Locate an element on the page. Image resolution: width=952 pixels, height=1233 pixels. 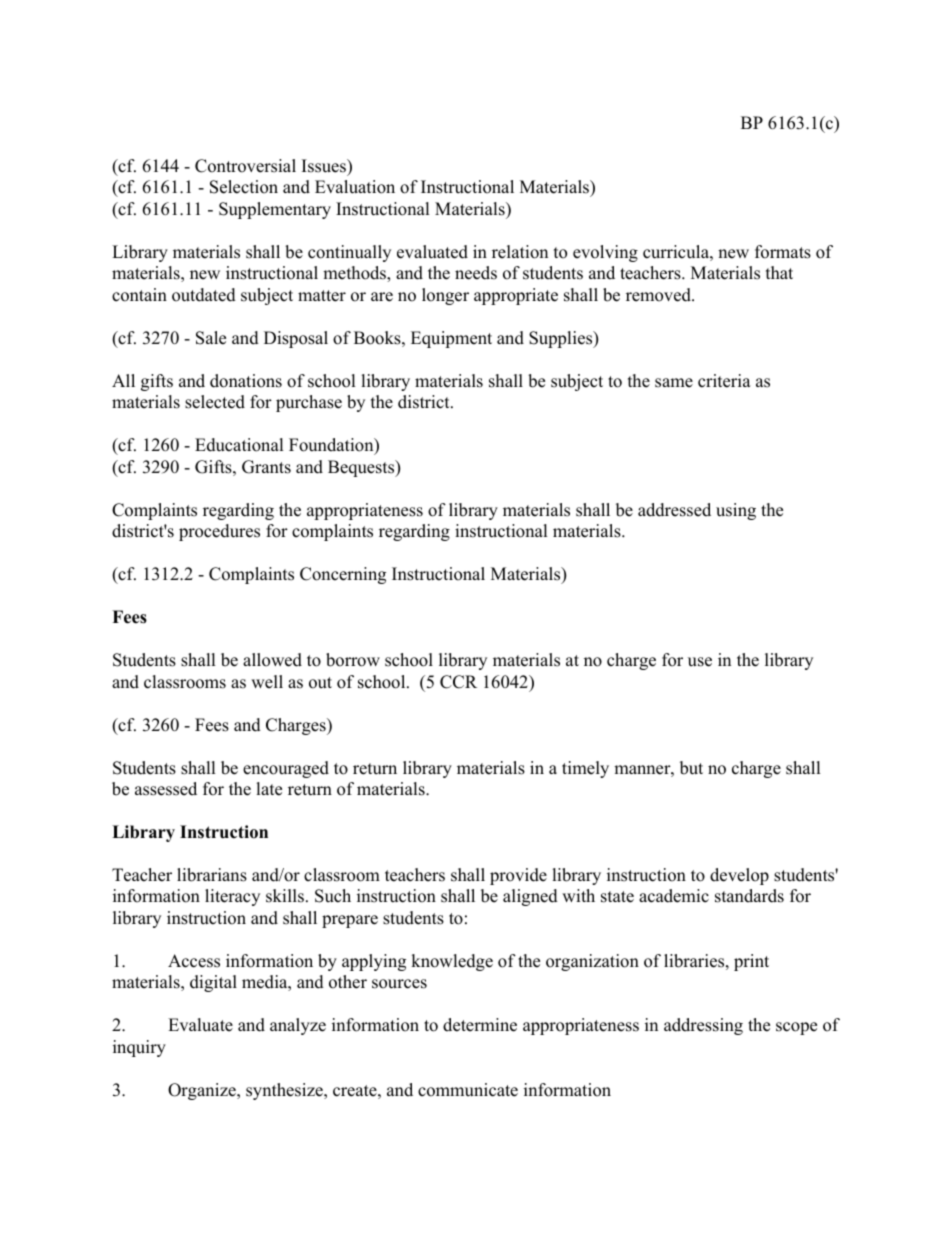
librarians is located at coordinates (212, 875).
